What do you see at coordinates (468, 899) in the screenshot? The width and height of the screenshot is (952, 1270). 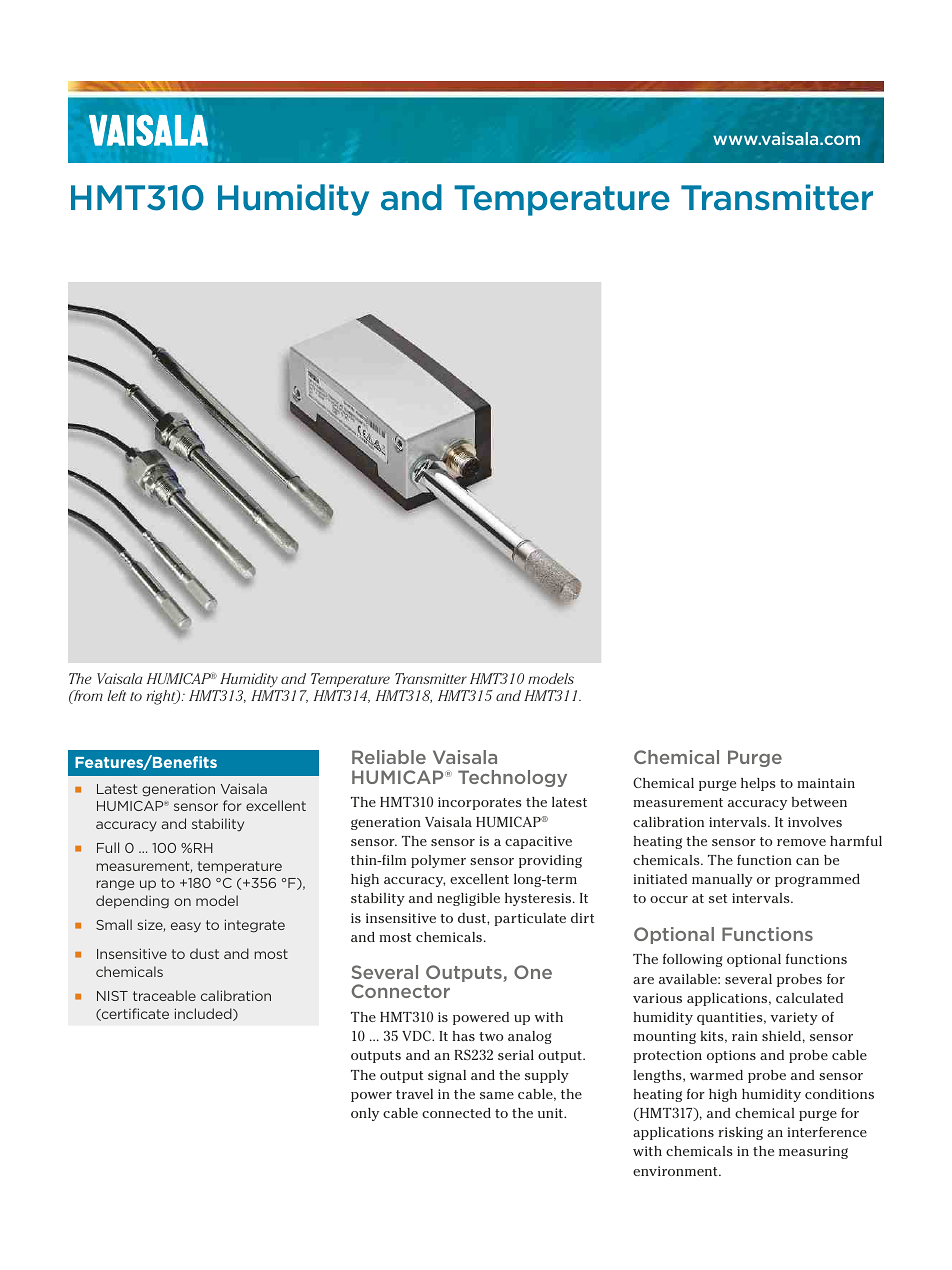 I see `negligible` at bounding box center [468, 899].
